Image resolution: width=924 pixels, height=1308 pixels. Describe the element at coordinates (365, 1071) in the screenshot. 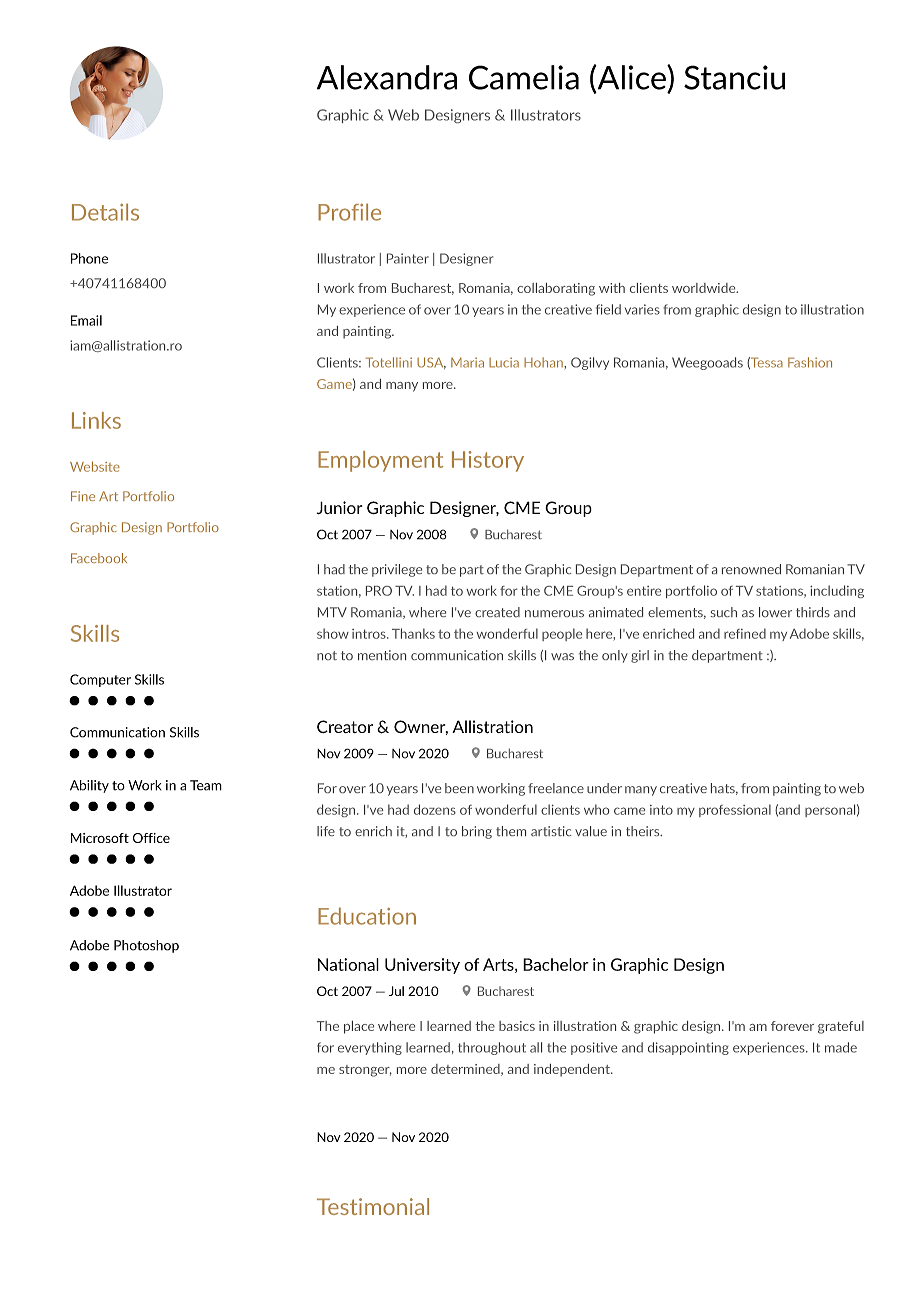

I see `stronger` at that location.
